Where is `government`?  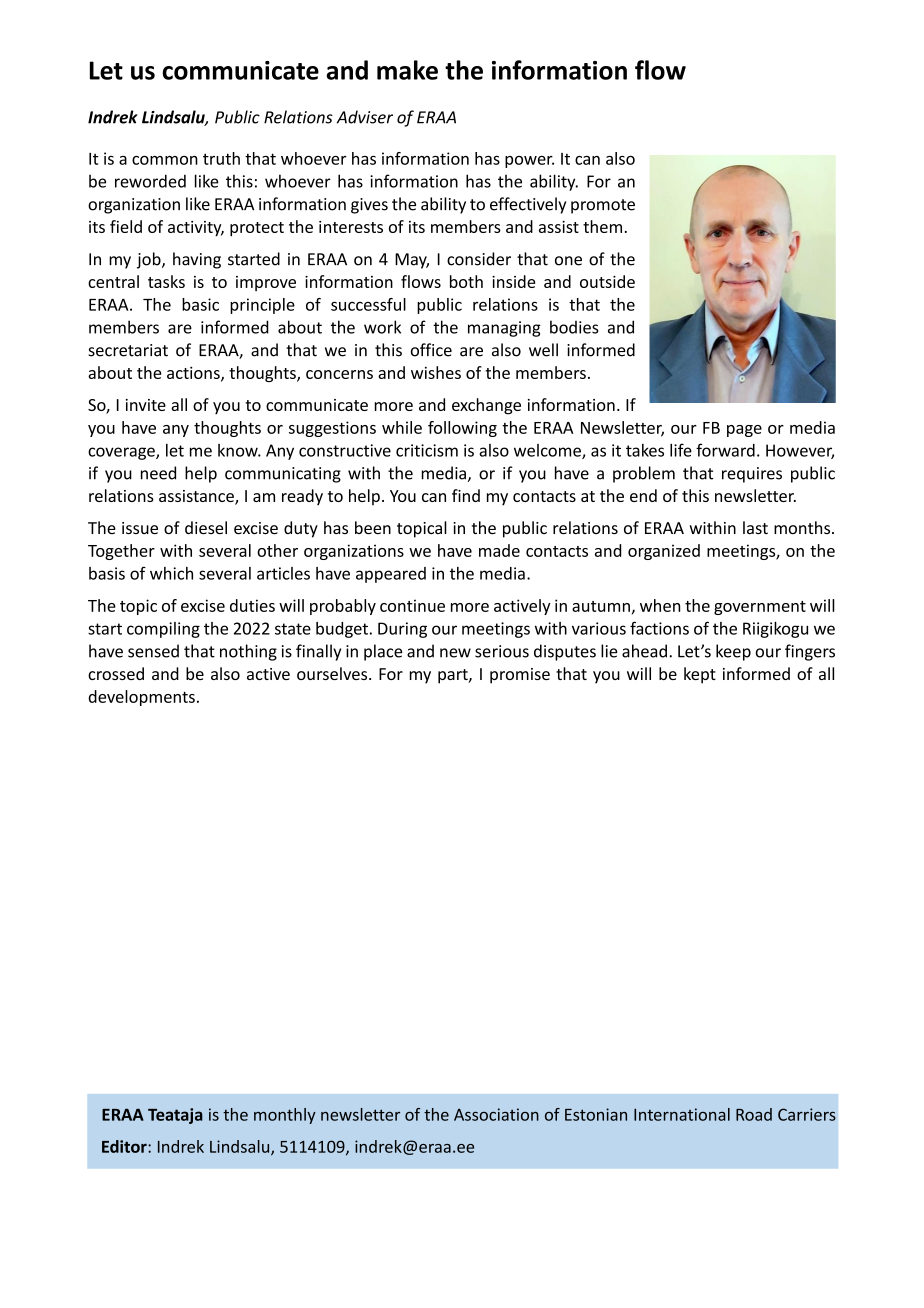
government is located at coordinates (760, 608).
